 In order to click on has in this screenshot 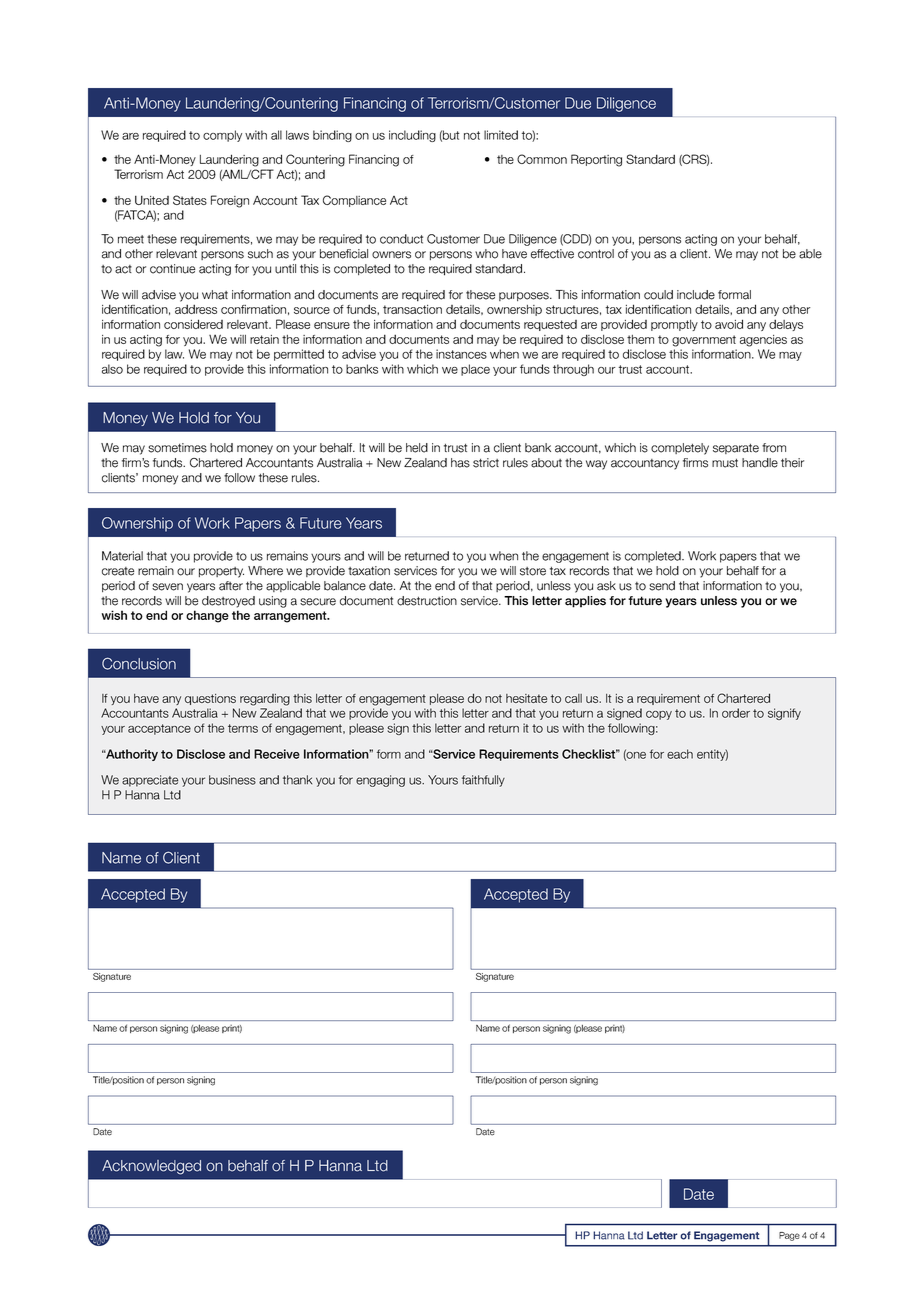, I will do `click(460, 463)`.
